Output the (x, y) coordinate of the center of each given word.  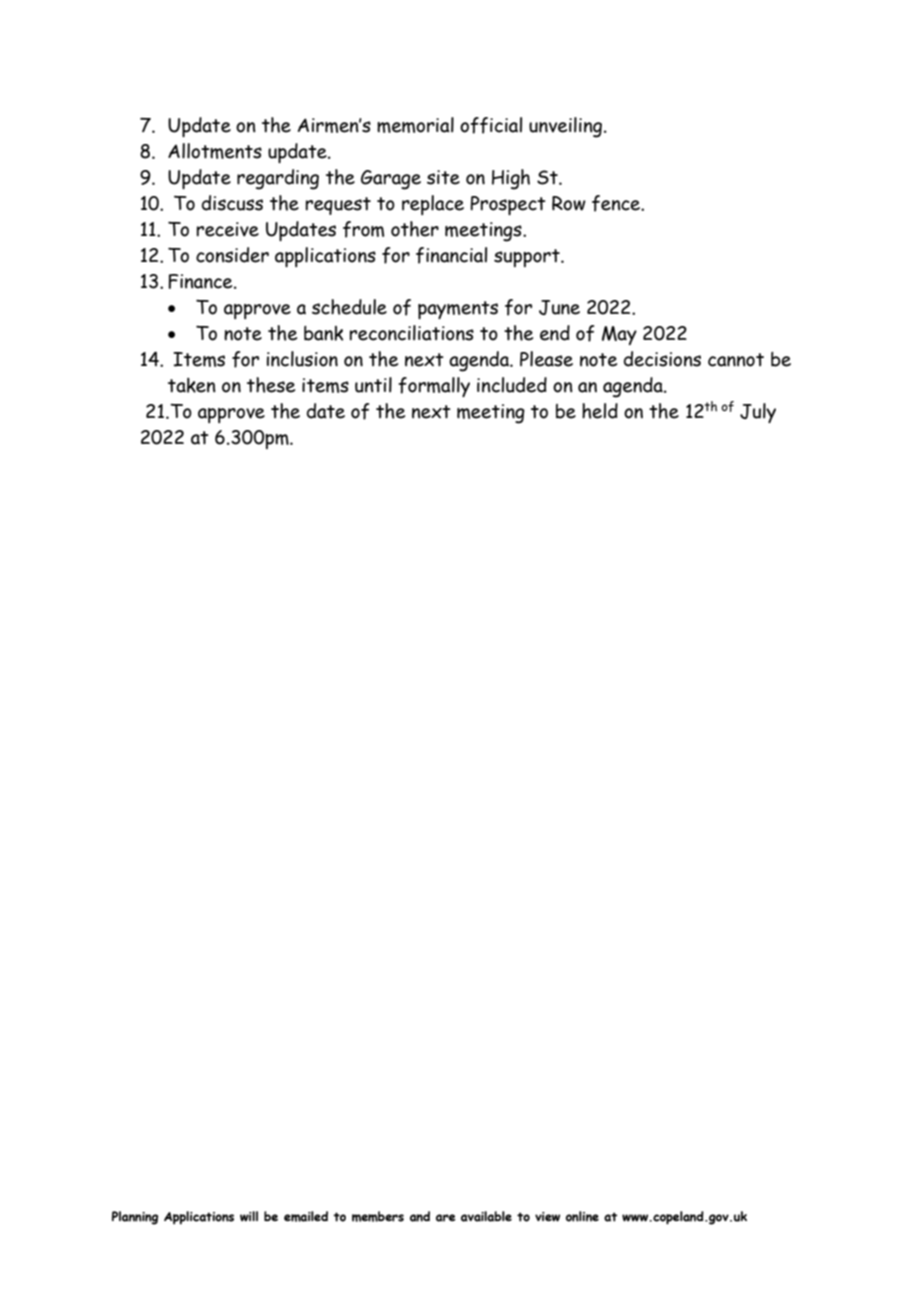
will (249, 1216)
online (582, 1216)
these (271, 385)
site (443, 177)
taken (192, 385)
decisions (662, 359)
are (446, 1218)
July (758, 413)
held (600, 411)
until (373, 385)
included (512, 385)
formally (434, 387)
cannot (736, 360)
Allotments (215, 151)
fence (617, 203)
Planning (135, 1218)
